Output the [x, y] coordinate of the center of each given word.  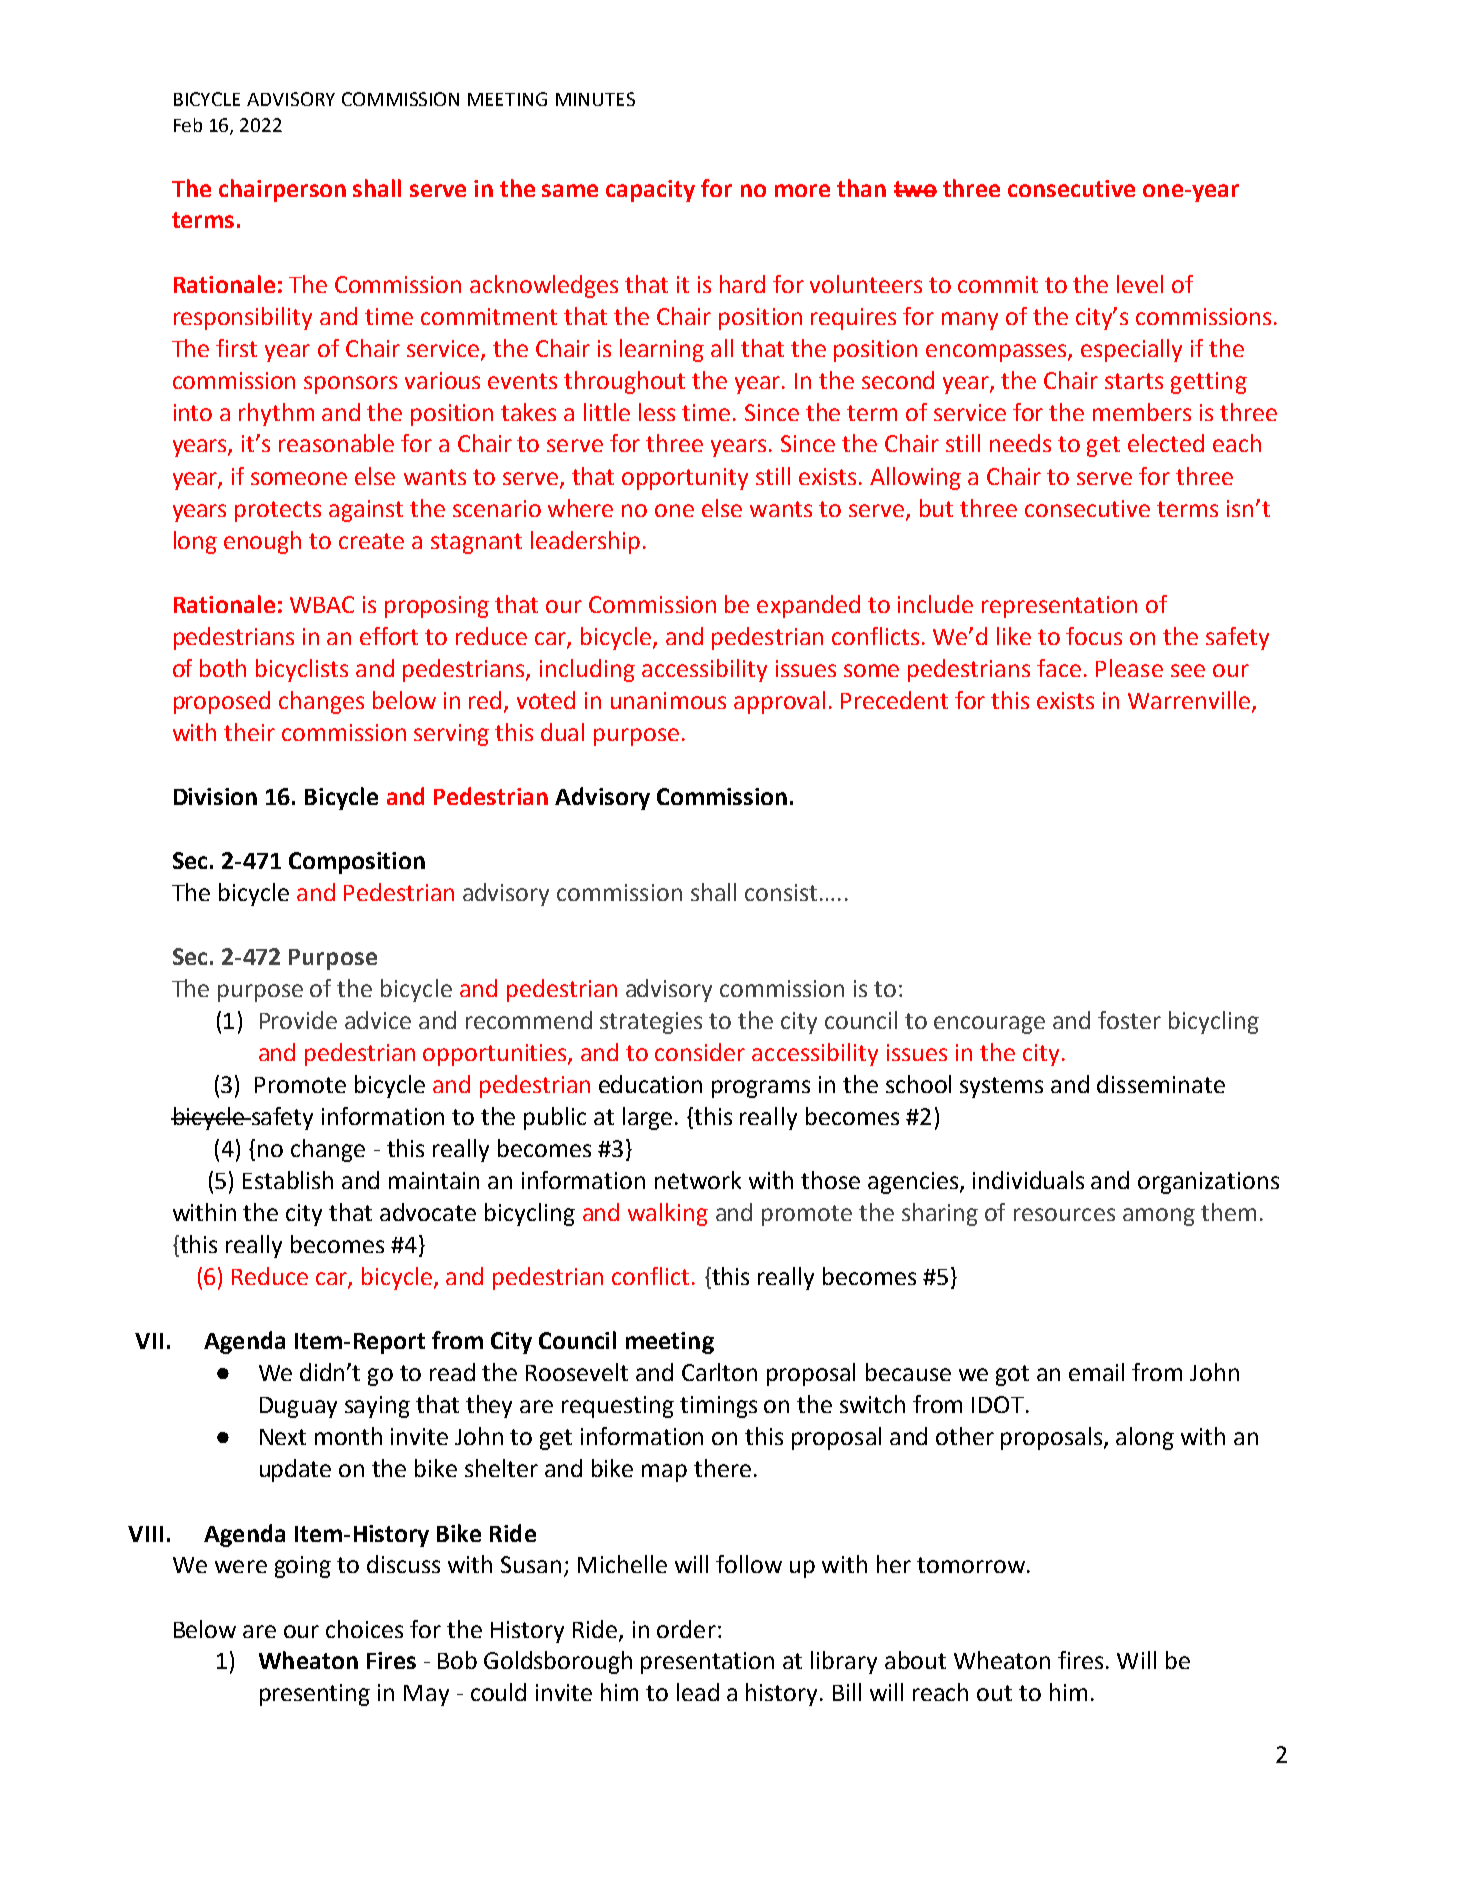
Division [215, 796]
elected [1166, 443]
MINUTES [595, 99]
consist [781, 892]
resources [1064, 1214]
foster [1129, 1020]
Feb [188, 125]
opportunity [685, 479]
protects [278, 511]
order [686, 1629]
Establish [288, 1180]
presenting [315, 1695]
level [1140, 284]
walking [668, 1214]
